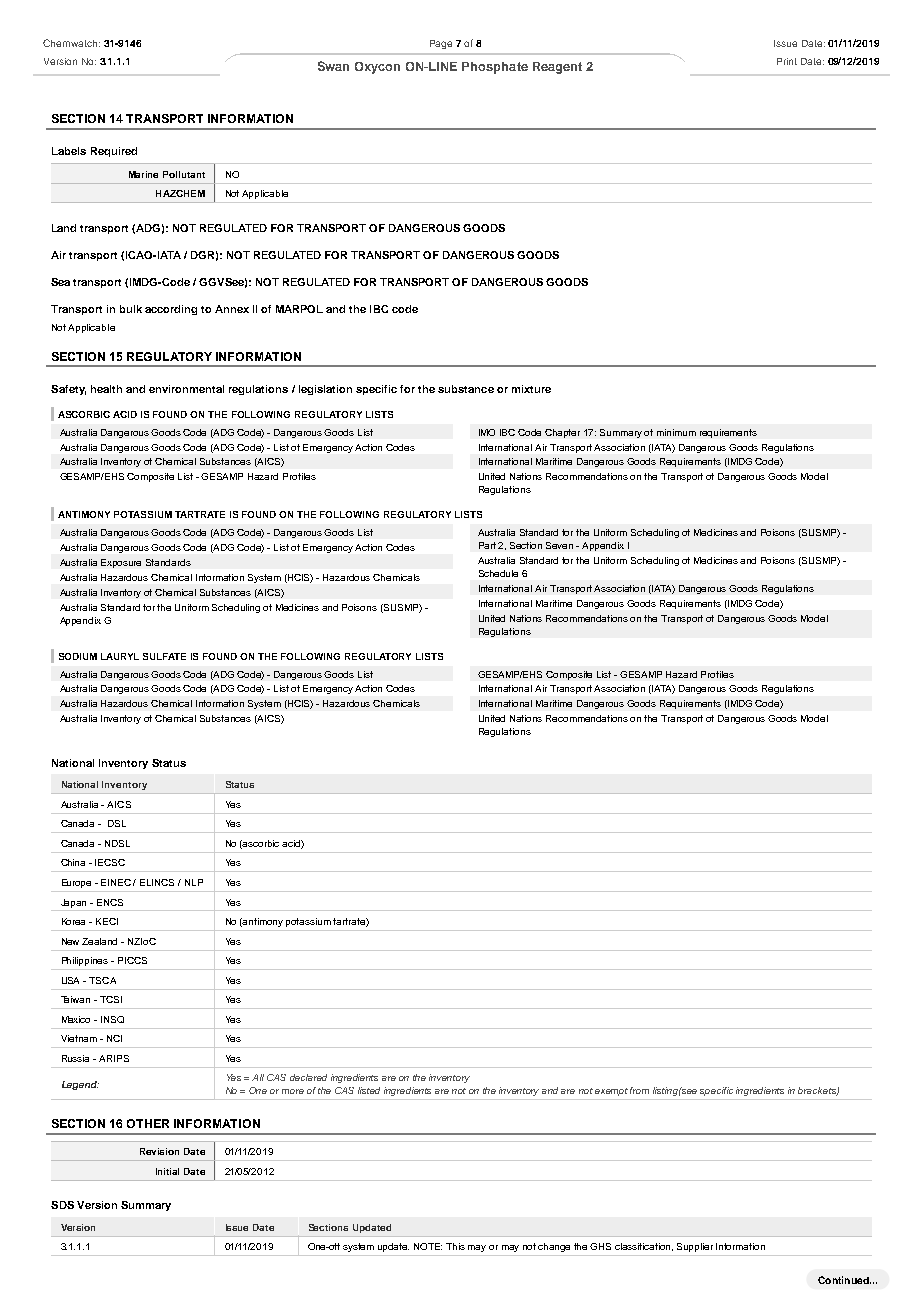 The width and height of the screenshot is (924, 1308). What do you see at coordinates (308, 1077) in the screenshot?
I see `declared` at bounding box center [308, 1077].
